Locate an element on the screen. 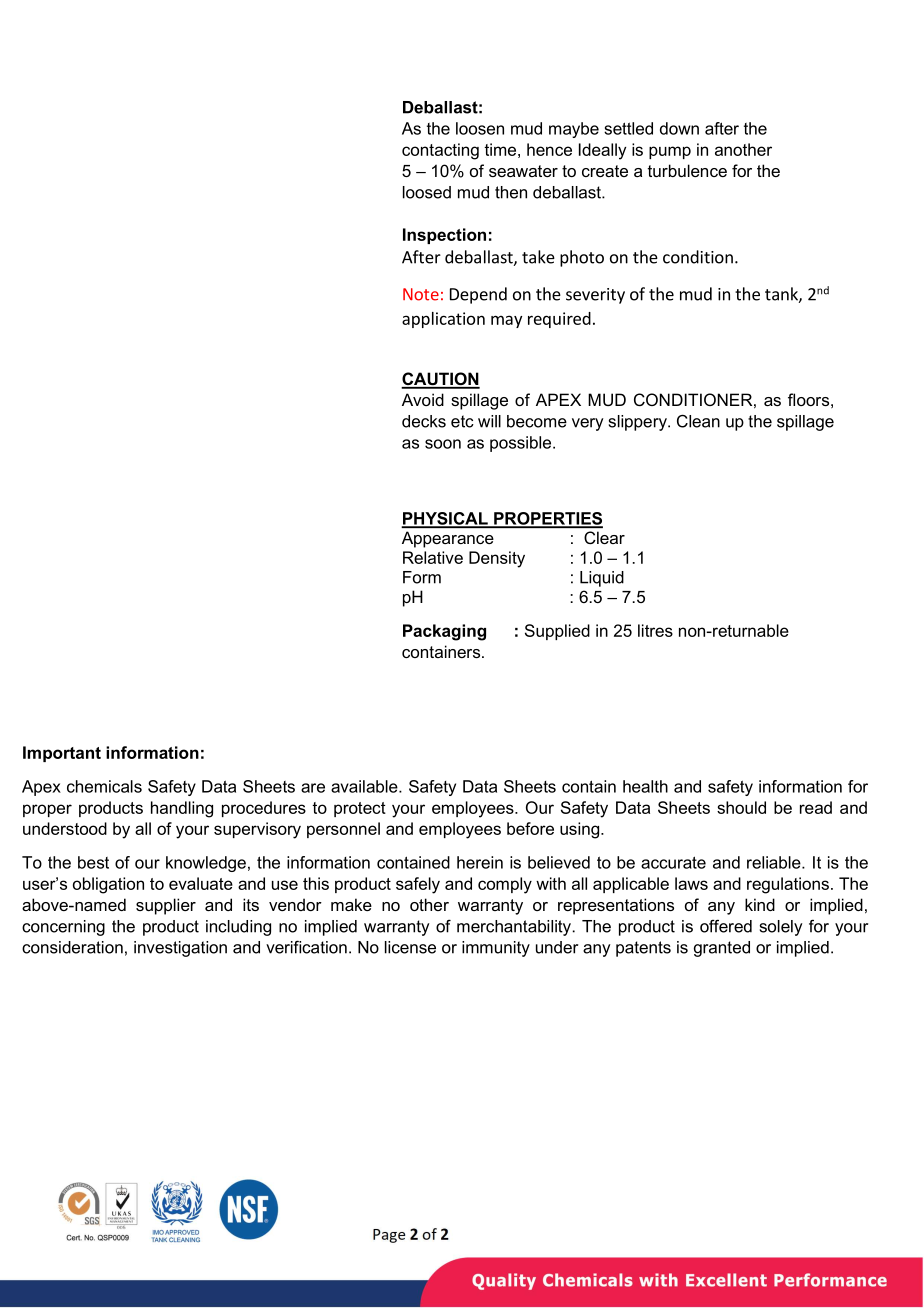 The width and height of the screenshot is (924, 1308). herein is located at coordinates (480, 862).
